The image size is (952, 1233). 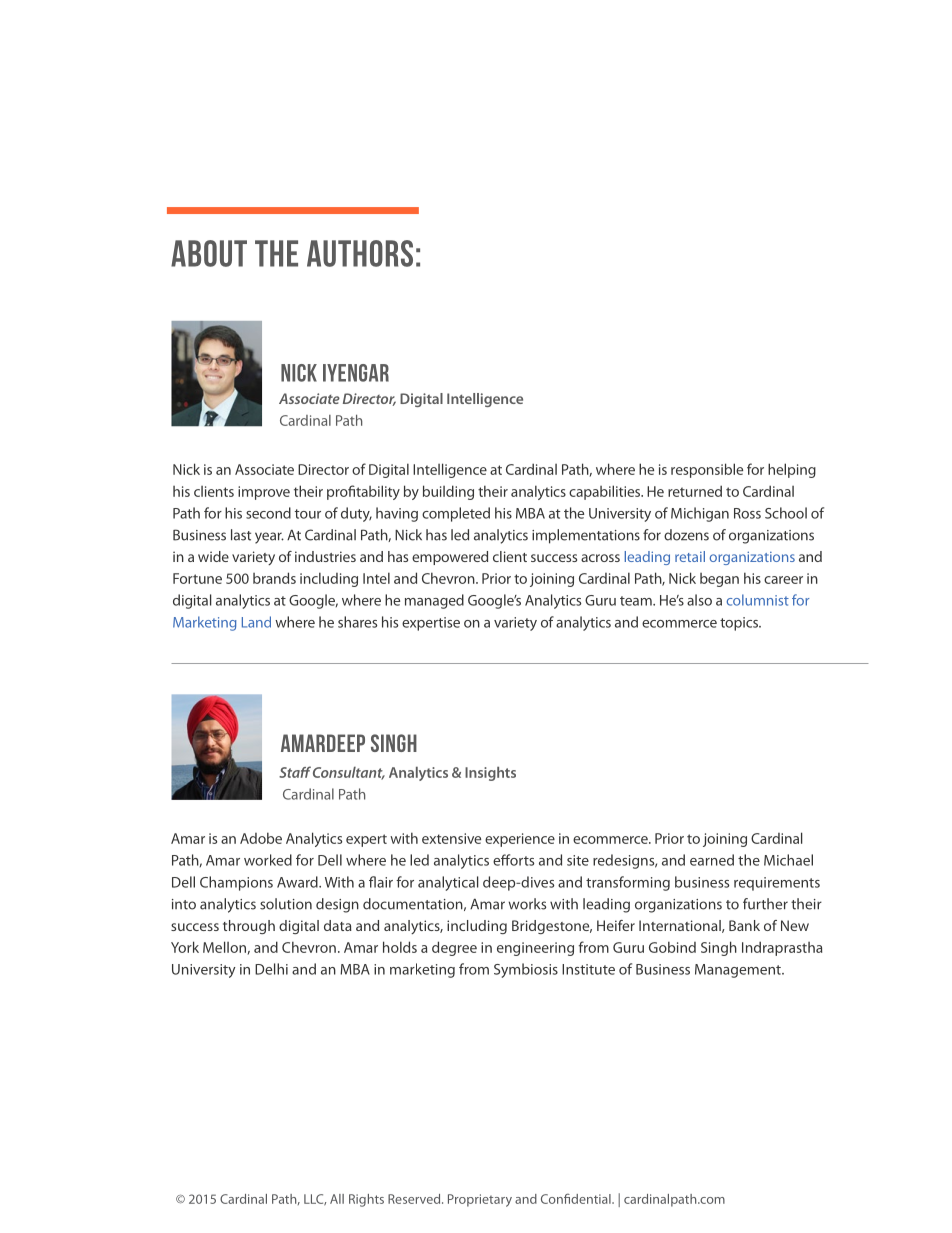 What do you see at coordinates (209, 253) in the document?
I see `About` at bounding box center [209, 253].
